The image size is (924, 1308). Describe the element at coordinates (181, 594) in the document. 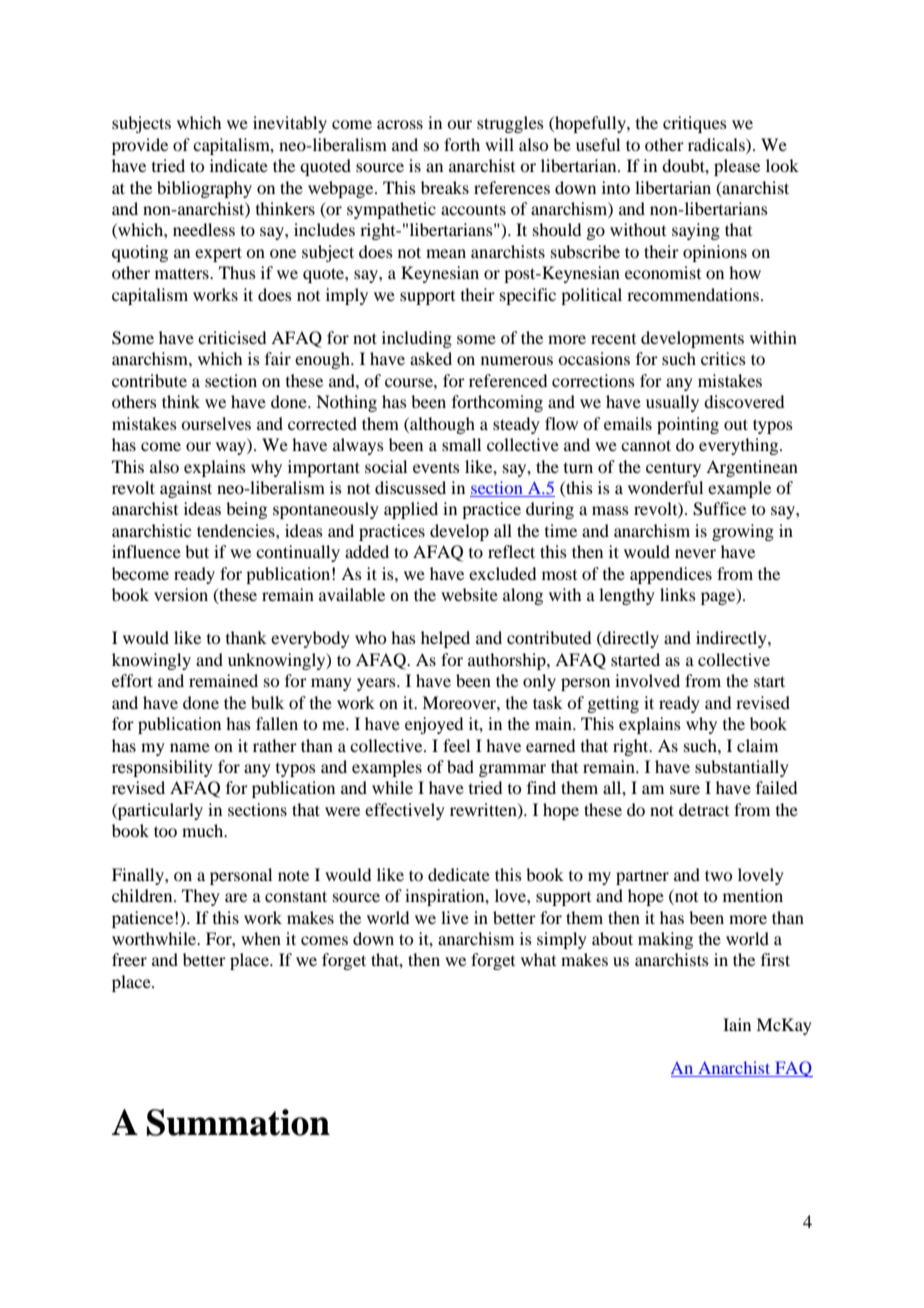

I see `version` at that location.
